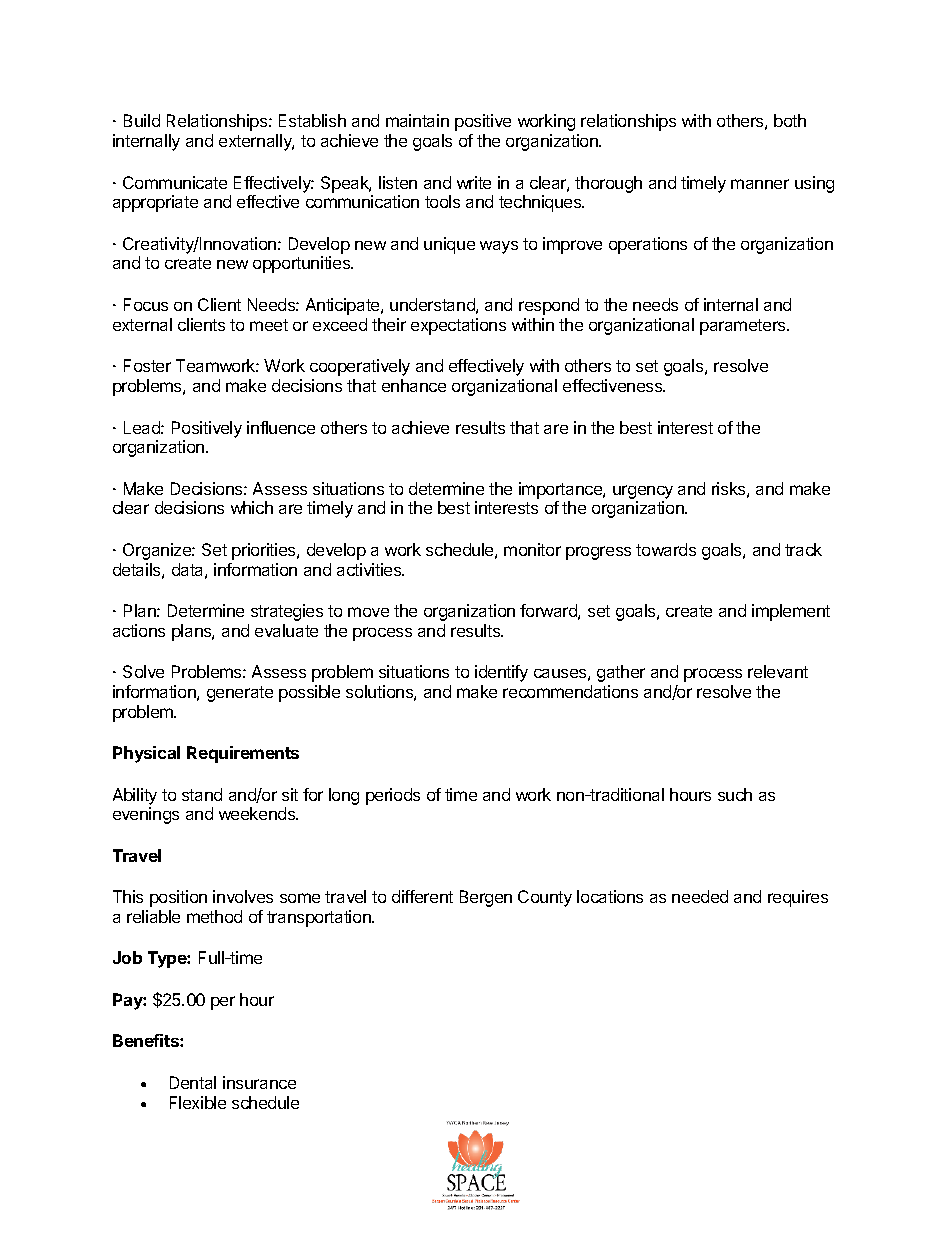 This screenshot has height=1233, width=952. Describe the element at coordinates (259, 1082) in the screenshot. I see `insurance` at that location.
